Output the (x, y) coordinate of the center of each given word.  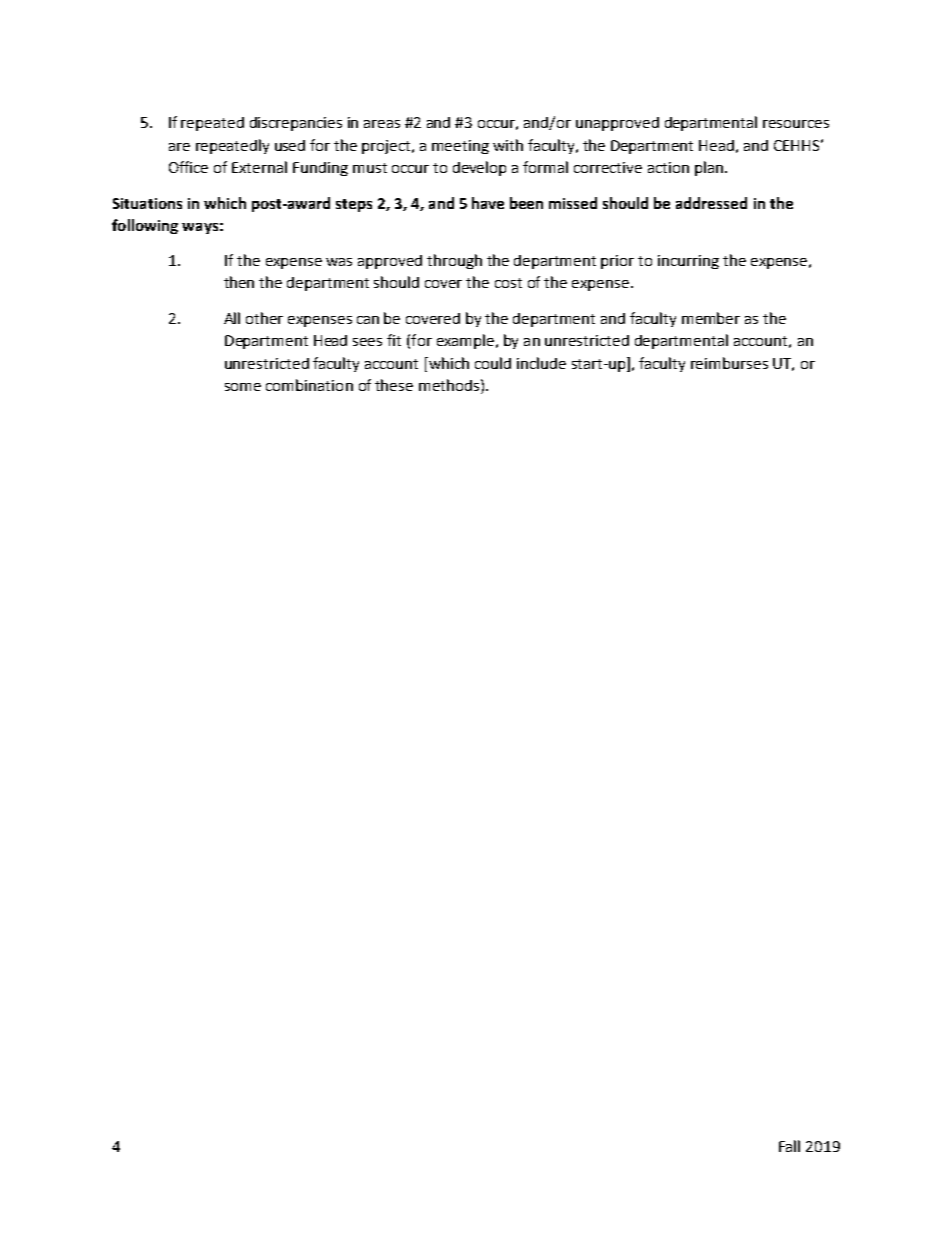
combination (309, 385)
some (243, 387)
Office (188, 167)
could (493, 363)
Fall (789, 1146)
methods (449, 385)
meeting (460, 147)
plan (710, 168)
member (711, 318)
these (394, 385)
